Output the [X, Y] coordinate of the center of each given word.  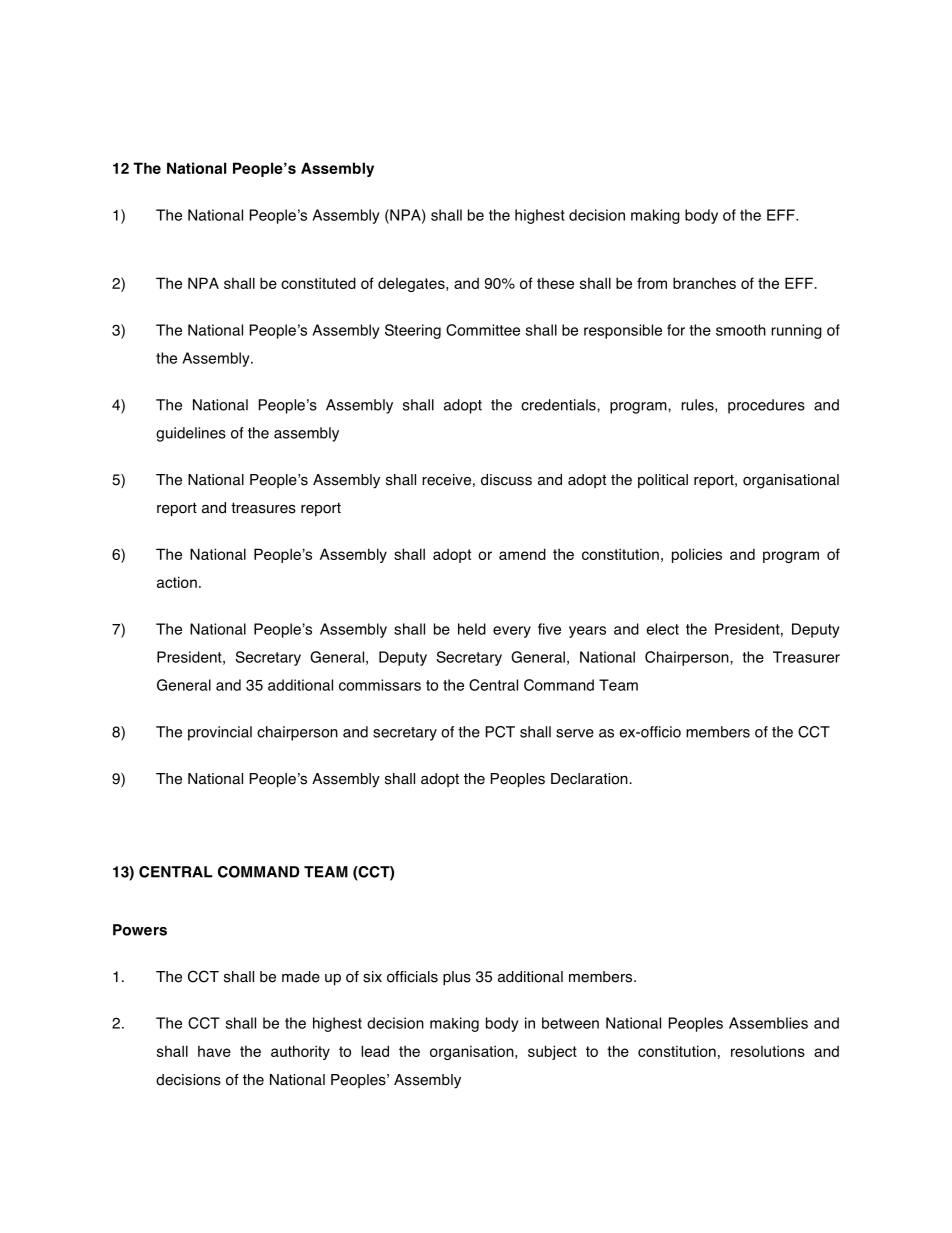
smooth [741, 330]
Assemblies [768, 1023]
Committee [483, 330]
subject [552, 1052]
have [214, 1051]
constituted [318, 283]
